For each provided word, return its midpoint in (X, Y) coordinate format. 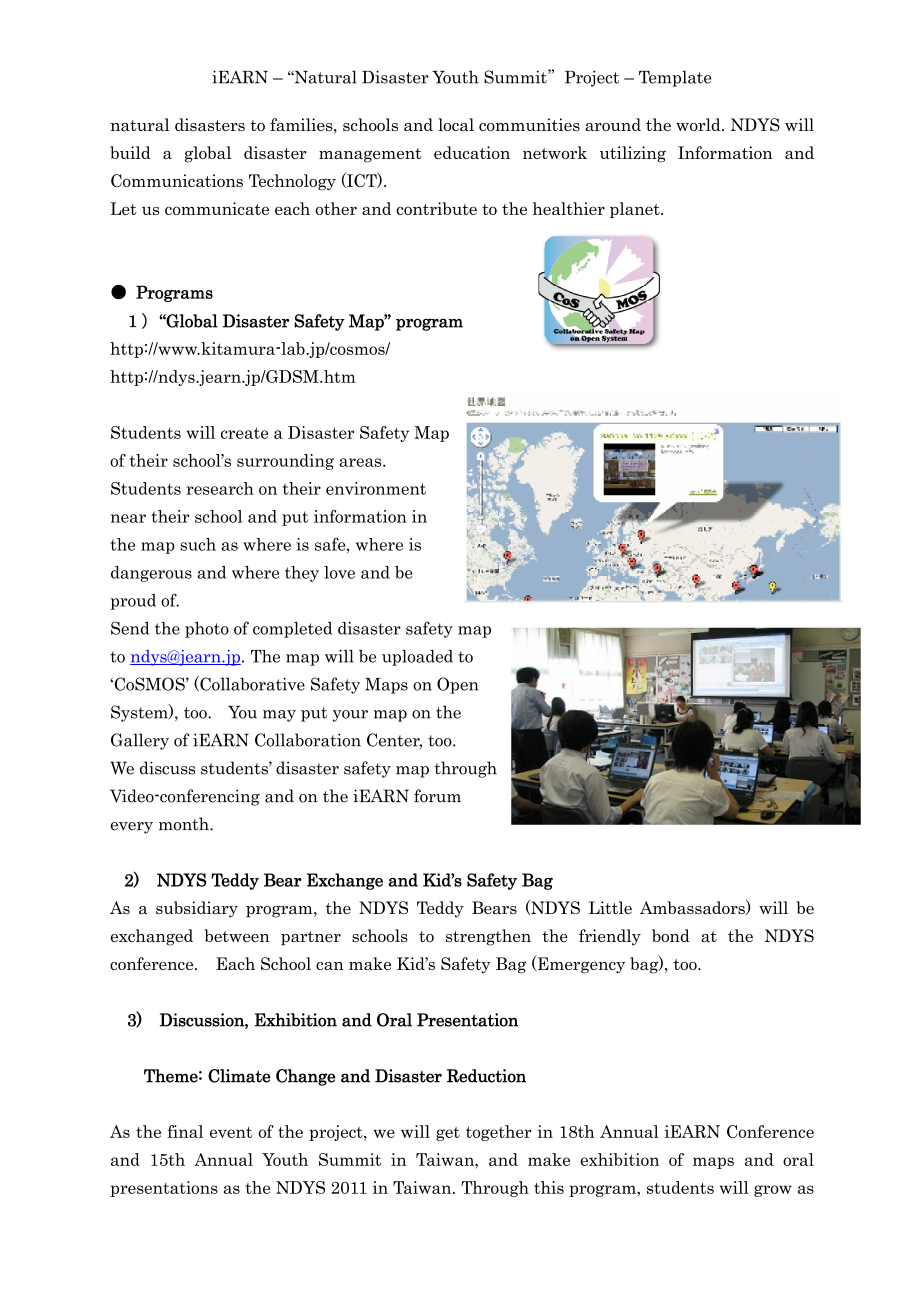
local (456, 124)
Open (458, 685)
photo (207, 630)
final (185, 1131)
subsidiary (197, 909)
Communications (177, 180)
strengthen (488, 937)
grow (773, 1191)
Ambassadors (693, 907)
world (699, 124)
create (244, 433)
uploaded (417, 657)
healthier (569, 208)
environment (376, 488)
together (499, 1133)
